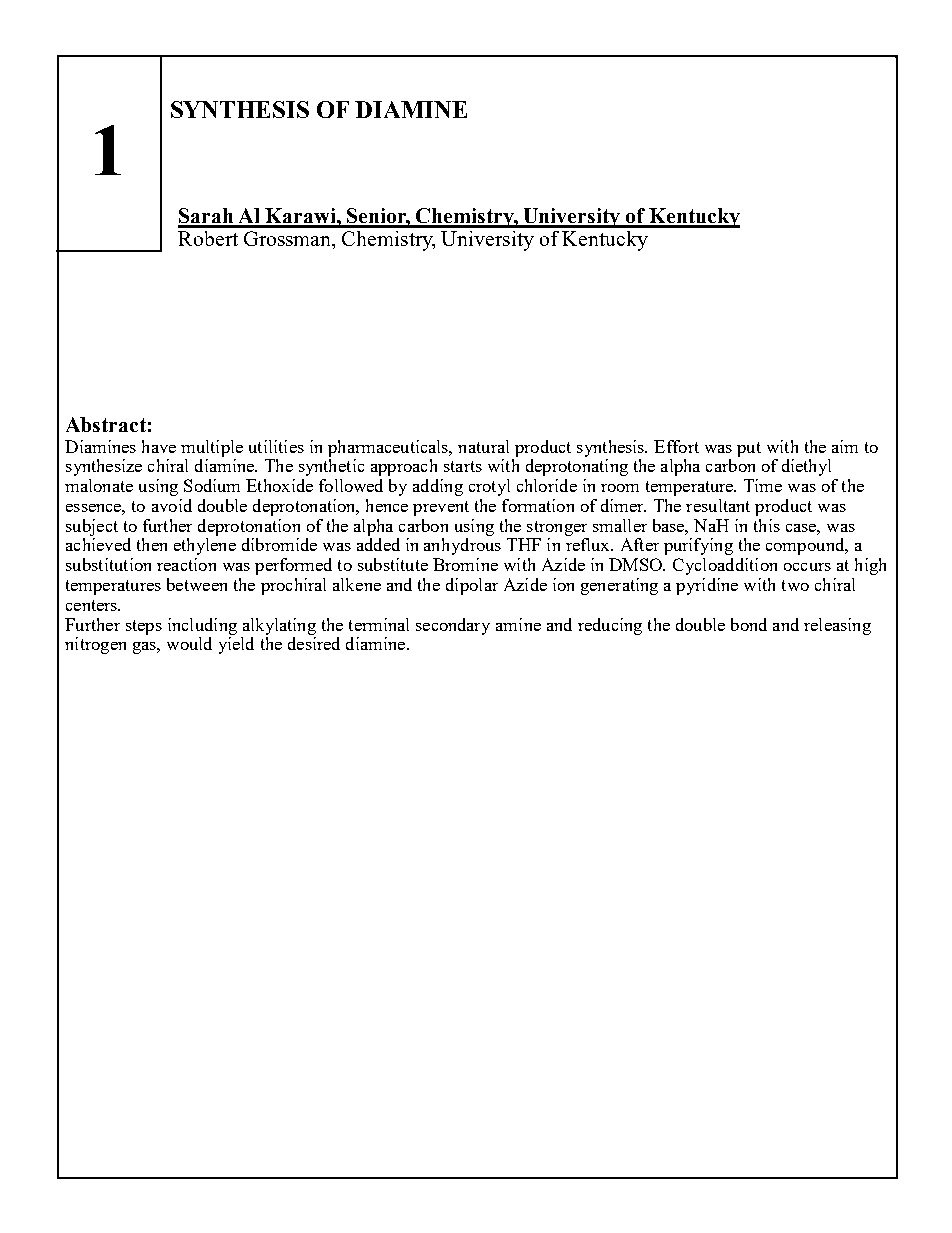 The width and height of the screenshot is (952, 1233). Describe the element at coordinates (845, 446) in the screenshot. I see `aim` at that location.
